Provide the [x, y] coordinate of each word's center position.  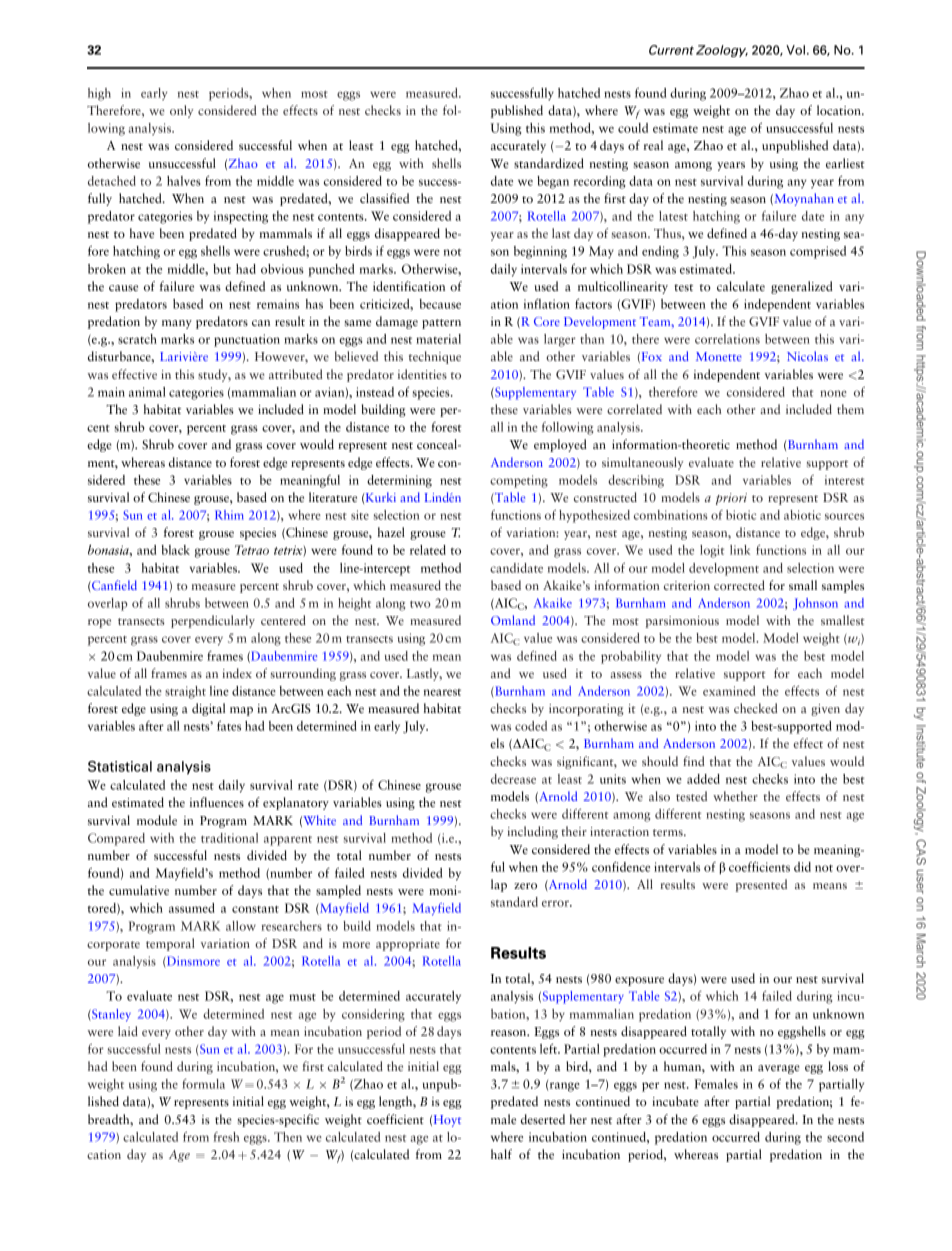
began [553, 182]
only [182, 111]
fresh [226, 1137]
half [501, 1154]
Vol [795, 50]
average [779, 1069]
